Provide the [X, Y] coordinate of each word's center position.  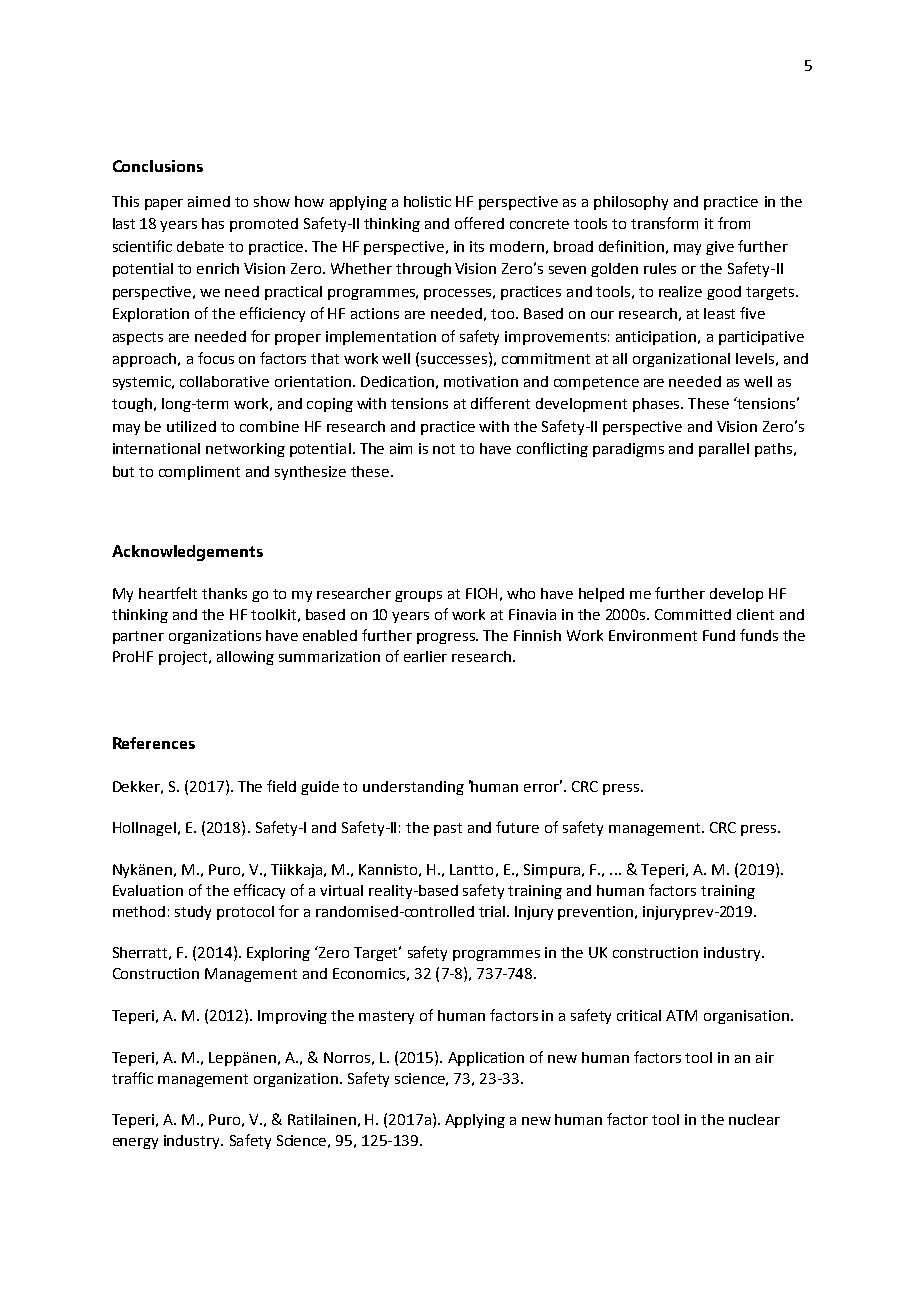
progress [447, 638]
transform [664, 223]
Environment [653, 635]
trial [493, 911]
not [444, 449]
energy [135, 1143]
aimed [209, 201]
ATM [681, 1015]
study [193, 913]
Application [486, 1059]
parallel [724, 450]
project [183, 658]
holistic [427, 201]
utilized [191, 426]
